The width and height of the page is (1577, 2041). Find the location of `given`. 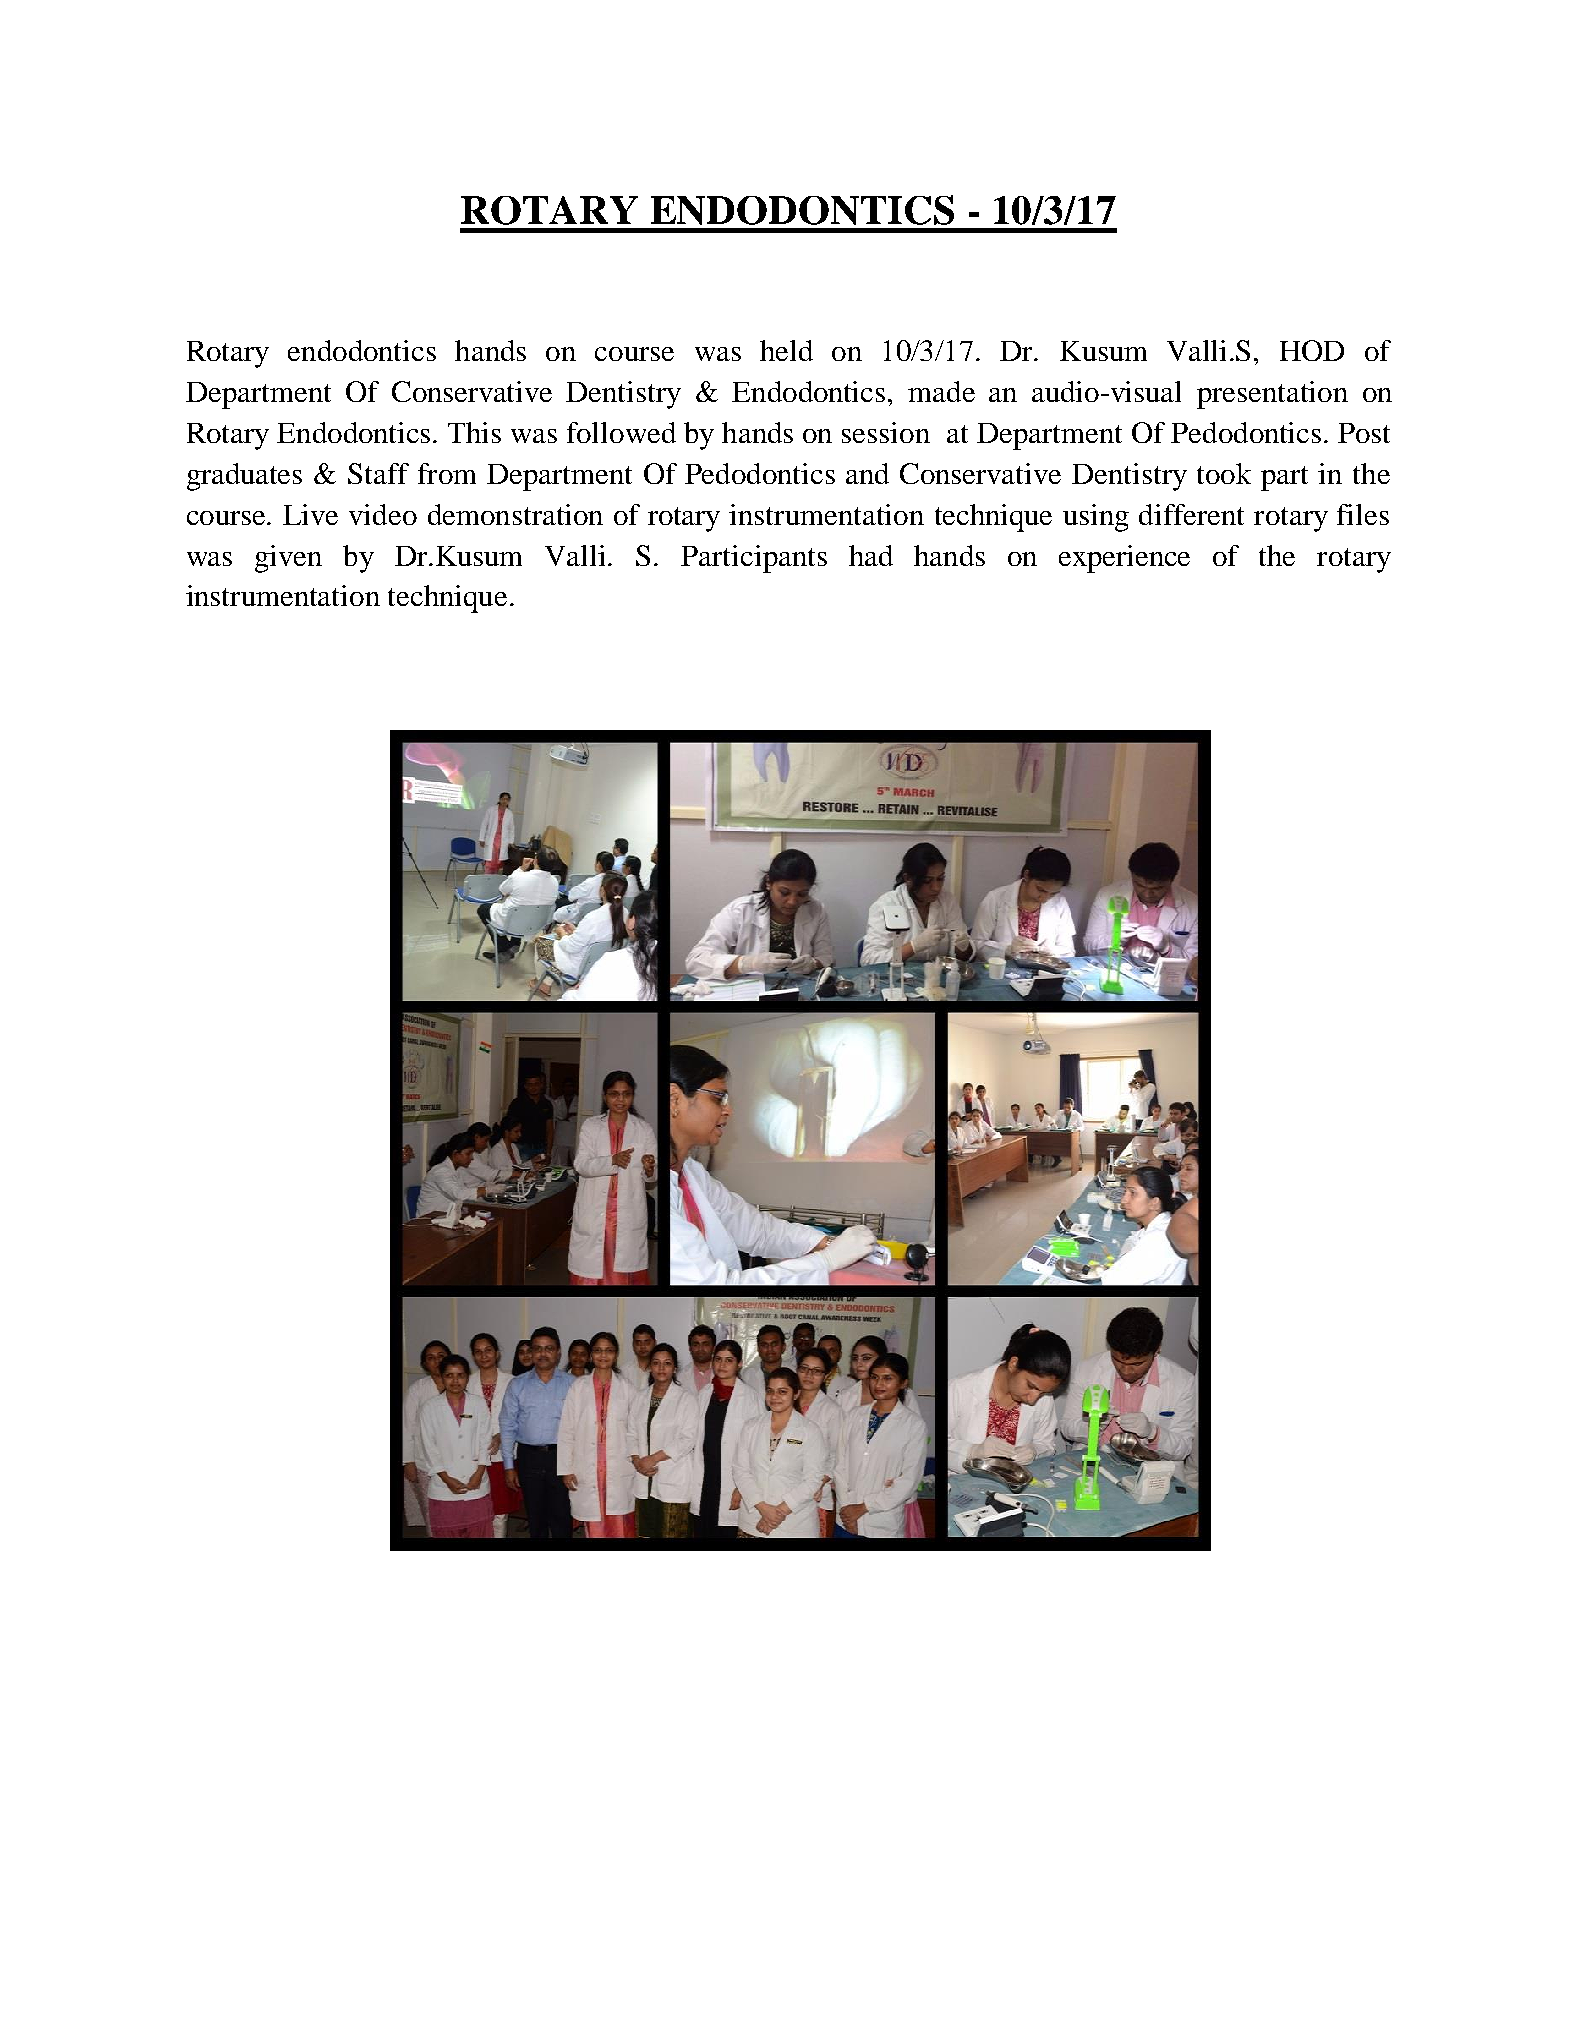

given is located at coordinates (288, 559).
